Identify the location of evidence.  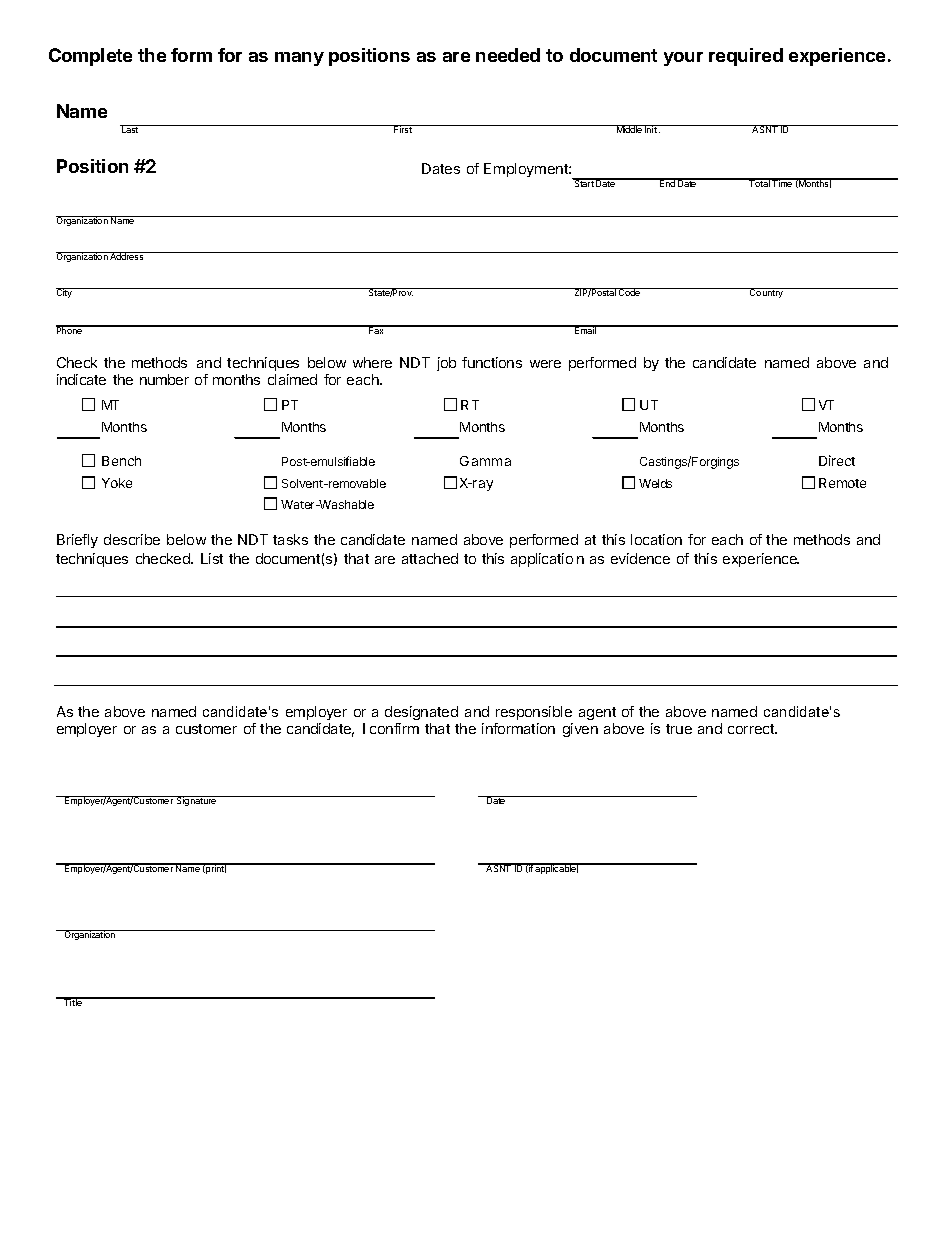
(640, 558).
